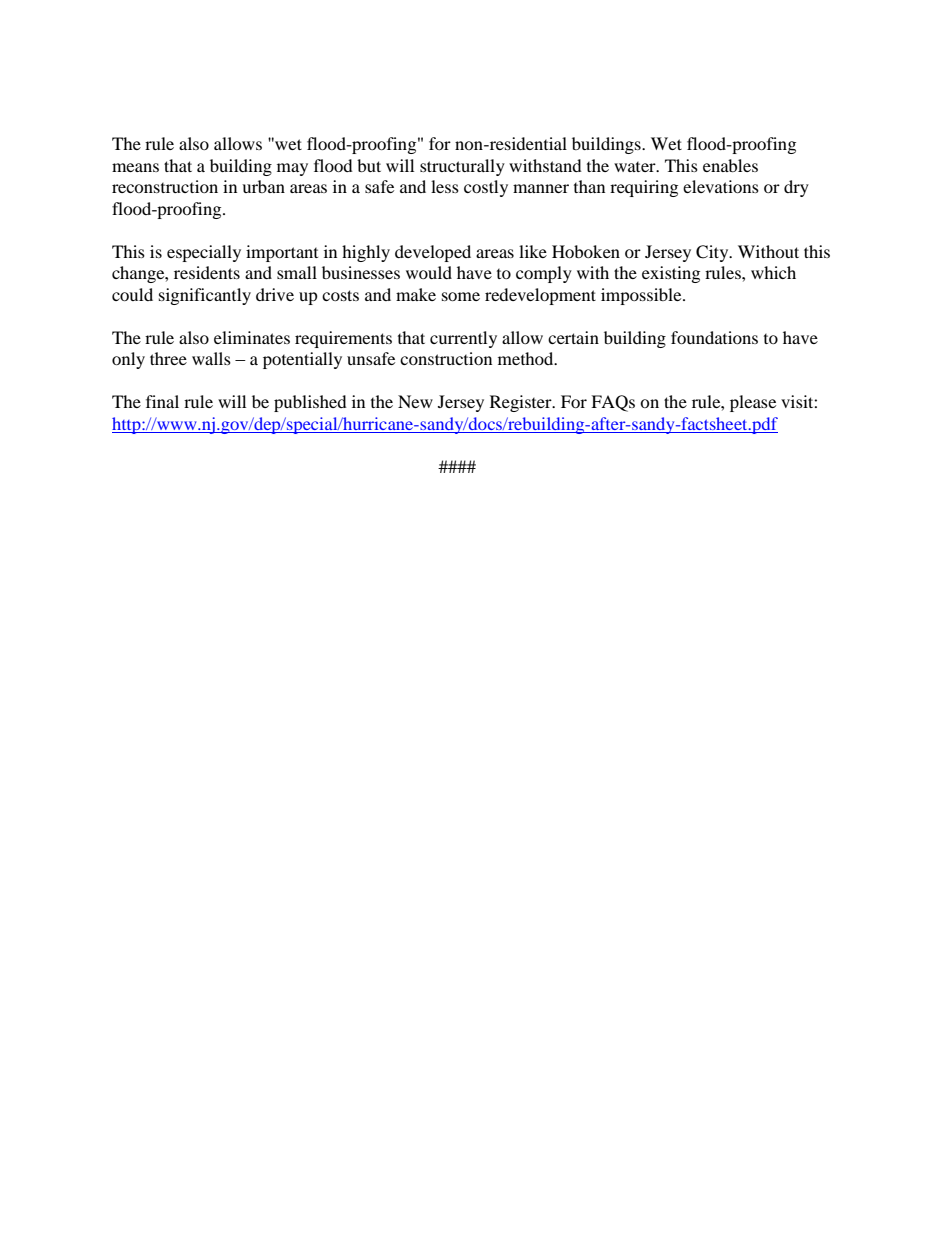  Describe the element at coordinates (463, 339) in the screenshot. I see `currently` at that location.
